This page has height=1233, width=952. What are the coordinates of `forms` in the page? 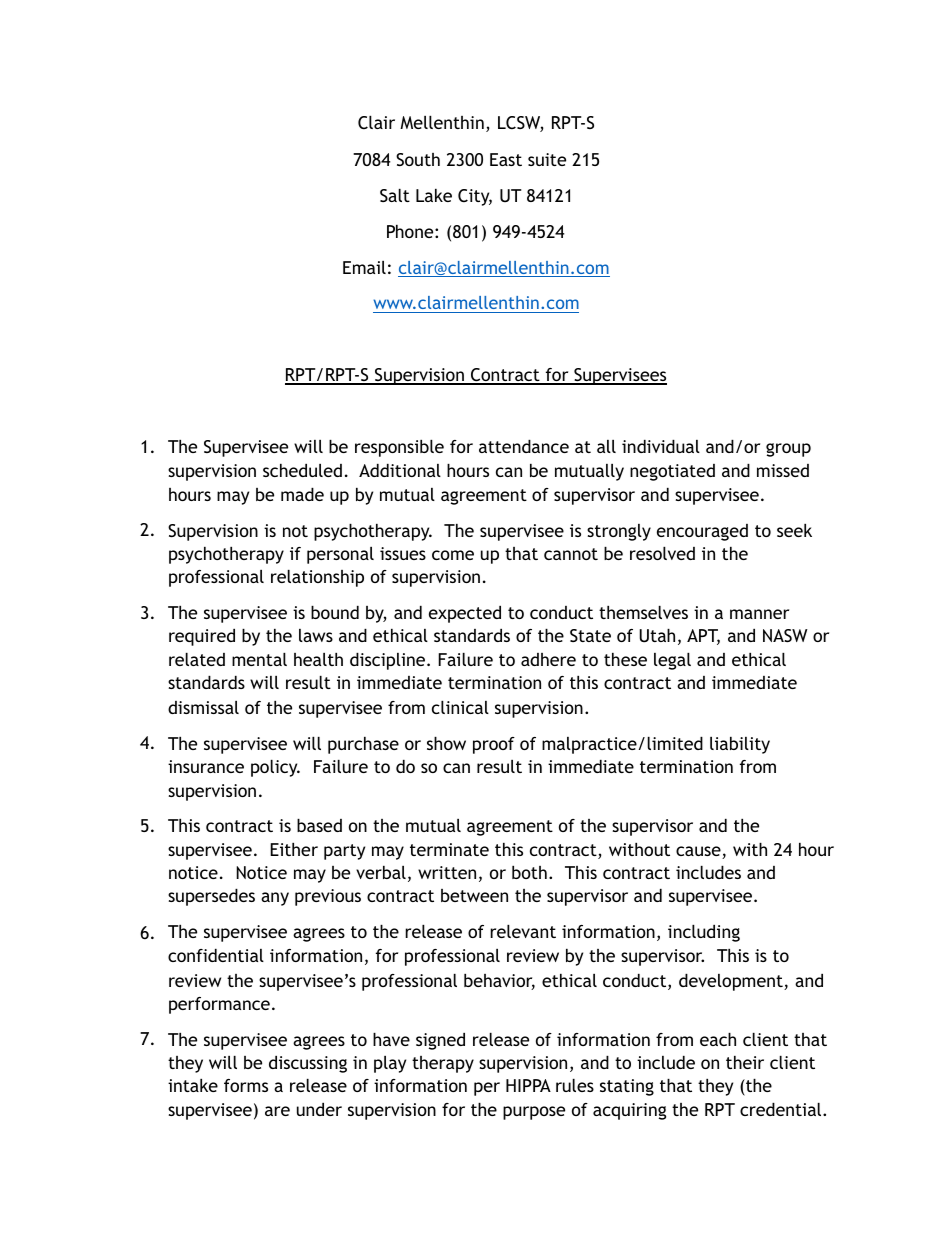 It's located at (246, 1085).
